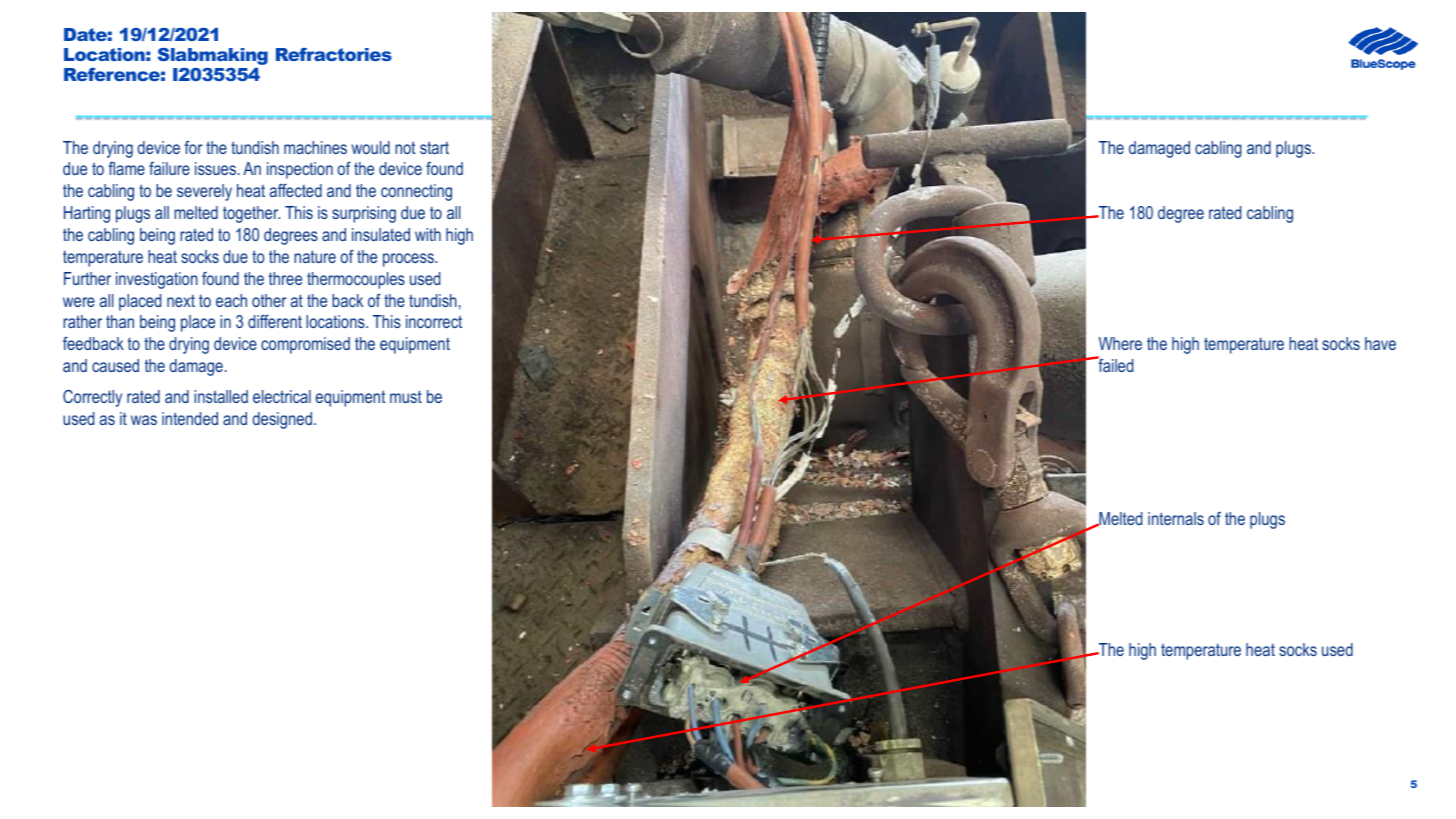 The image size is (1456, 819). I want to click on Refractories, so click(334, 54).
